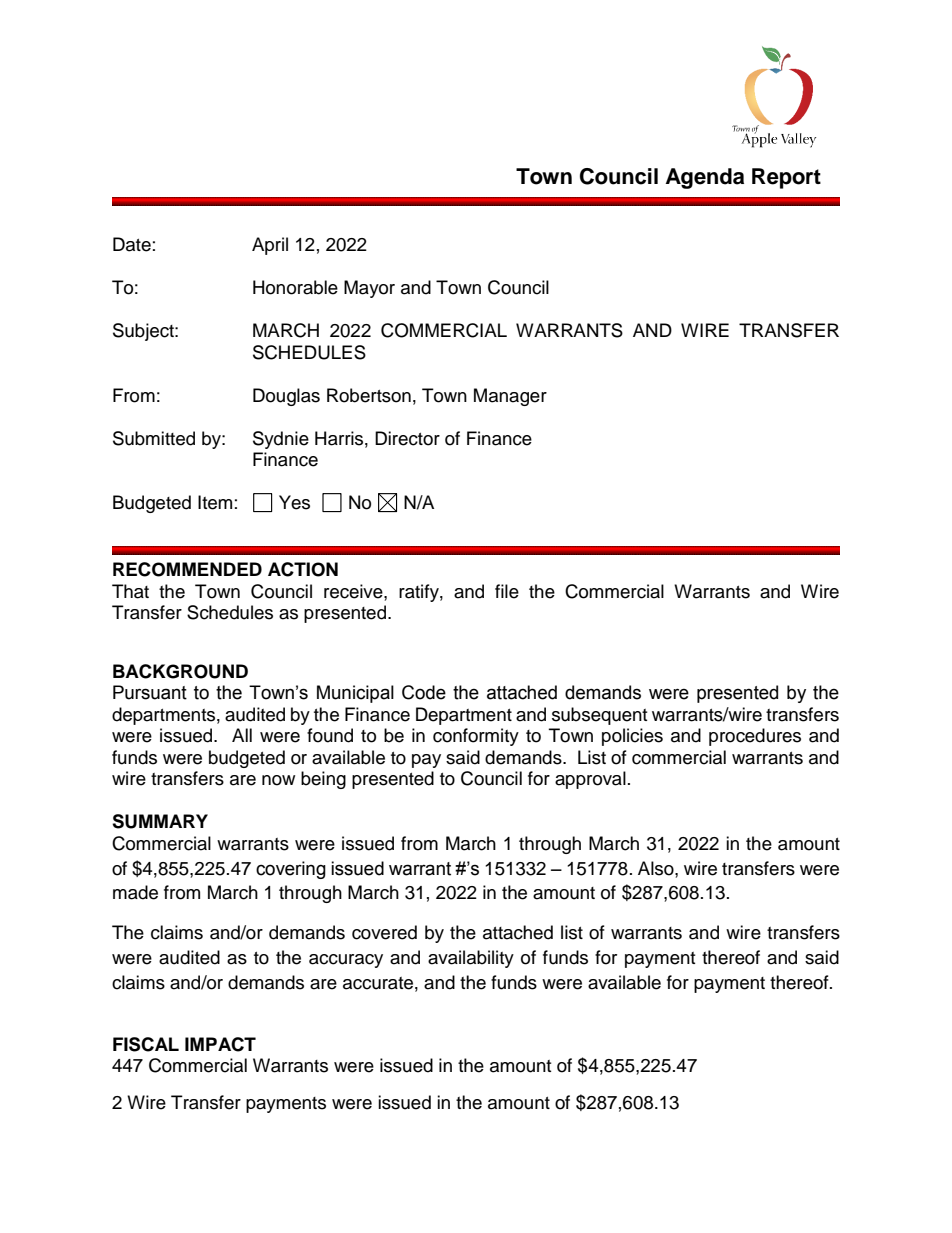 The image size is (952, 1233). What do you see at coordinates (755, 737) in the image?
I see `procedures` at bounding box center [755, 737].
